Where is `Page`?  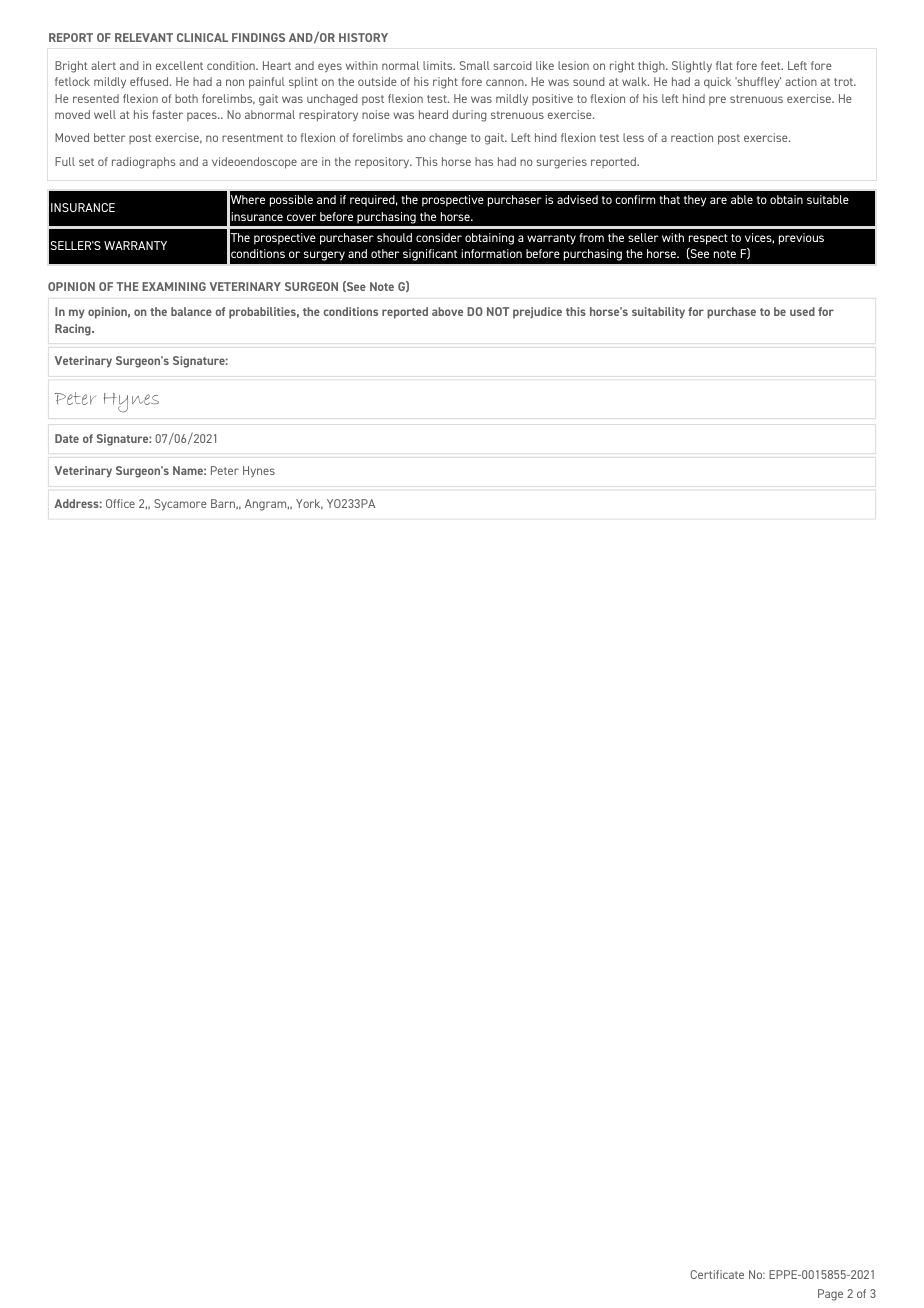 Page is located at coordinates (830, 1295).
